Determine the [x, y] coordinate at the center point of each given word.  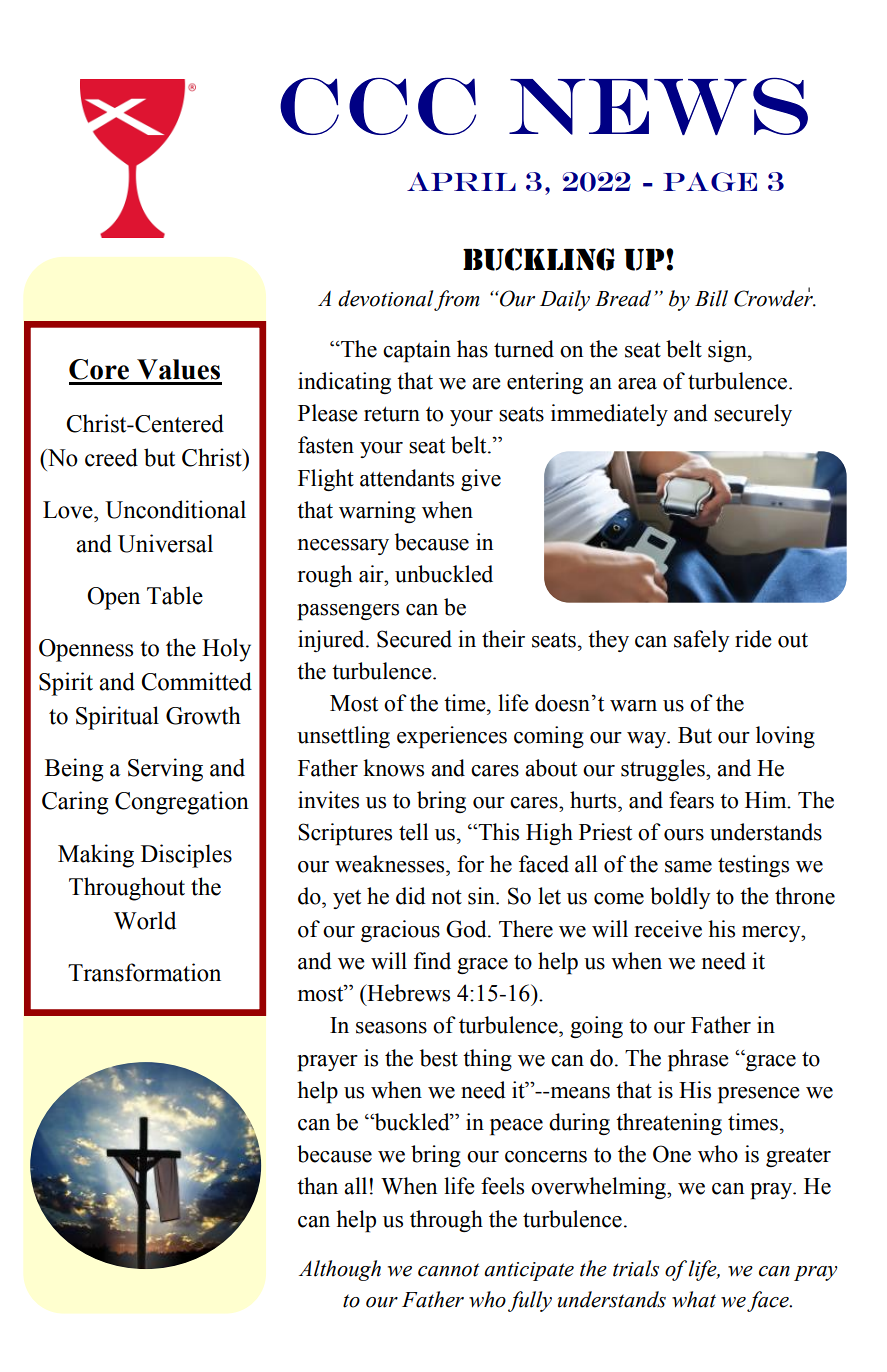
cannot [449, 1270]
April [461, 181]
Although [340, 1270]
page [710, 182]
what [694, 1299]
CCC [378, 106]
